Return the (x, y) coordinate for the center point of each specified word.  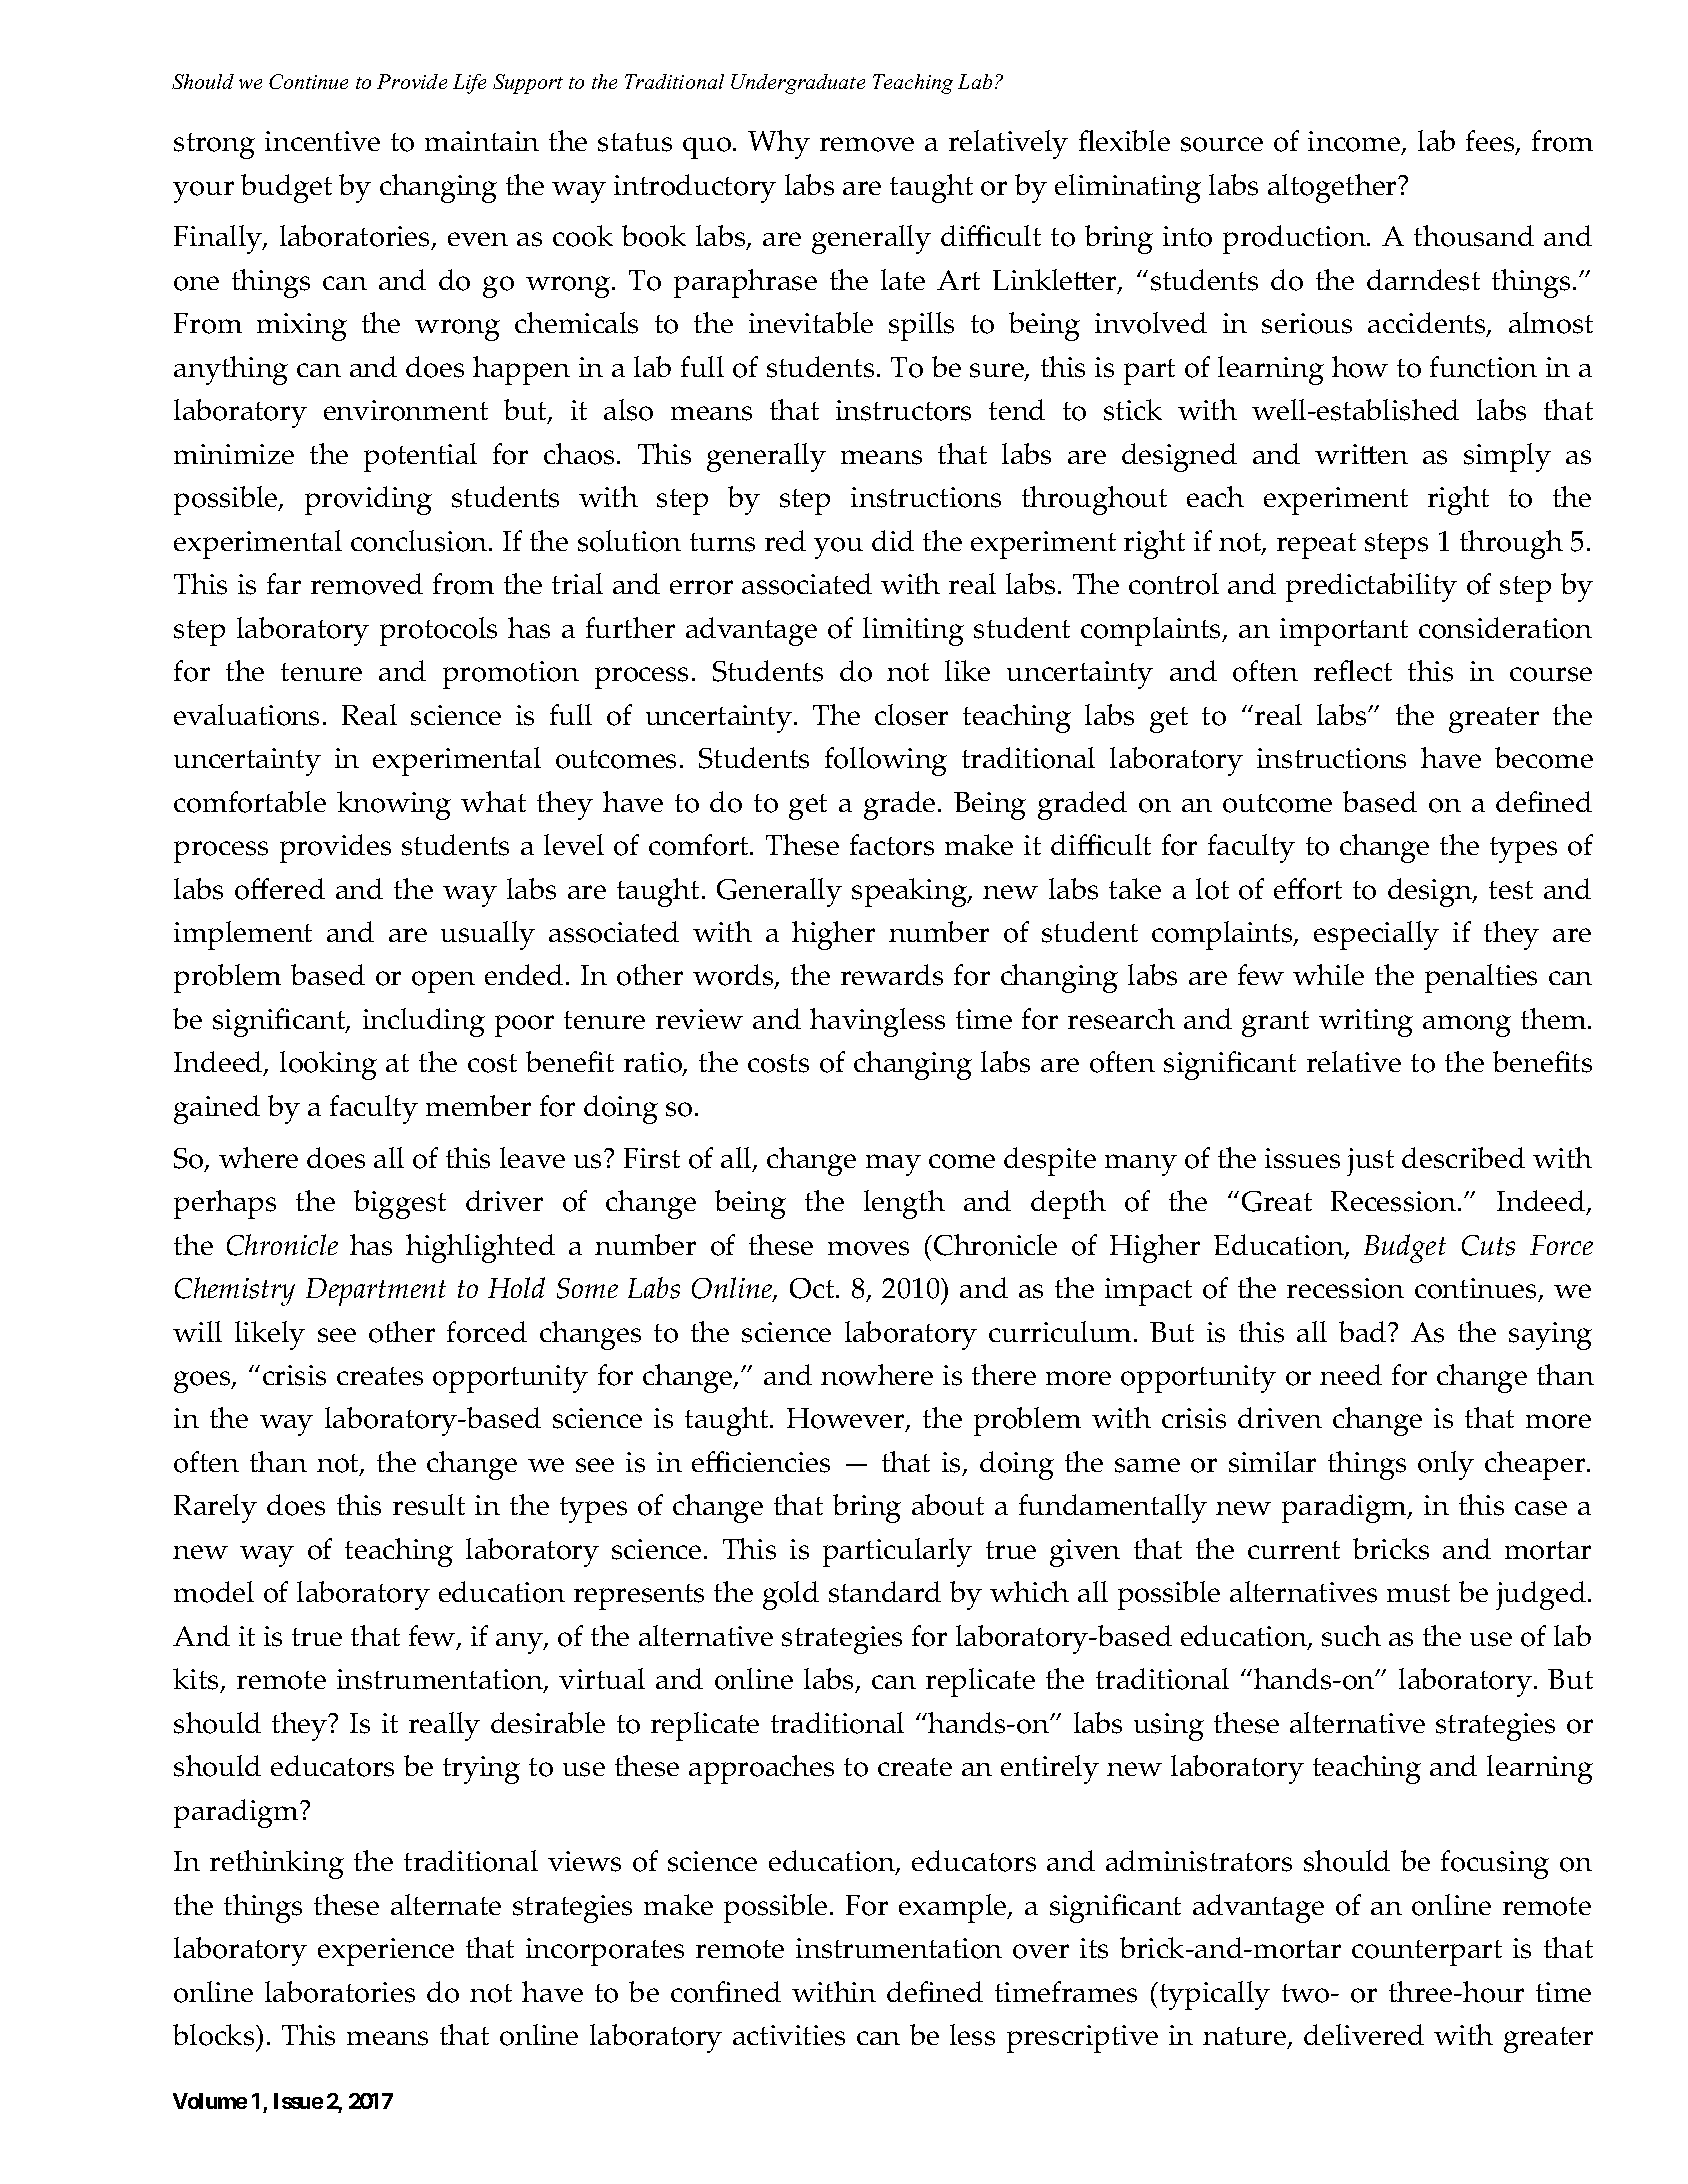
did (893, 540)
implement (243, 935)
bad (1362, 1331)
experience (386, 1952)
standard (885, 1592)
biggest (400, 1204)
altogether (1333, 188)
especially (1376, 935)
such (1351, 1636)
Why (779, 144)
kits (197, 1680)
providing (368, 500)
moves (868, 1248)
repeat (1316, 546)
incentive (322, 141)
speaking (910, 892)
